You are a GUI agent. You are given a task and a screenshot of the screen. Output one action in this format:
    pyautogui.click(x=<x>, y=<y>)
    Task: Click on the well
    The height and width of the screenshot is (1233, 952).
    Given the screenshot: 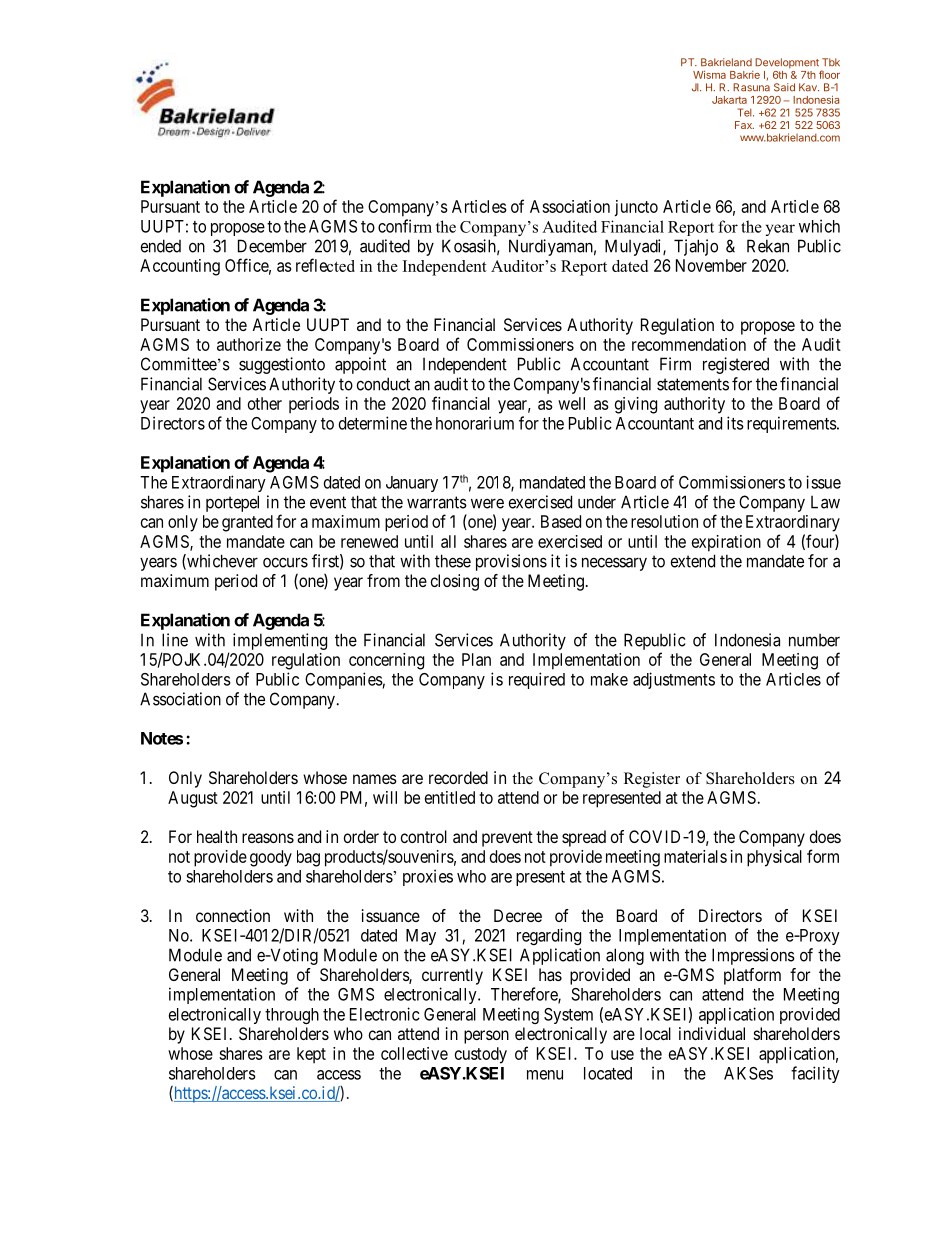 What is the action you would take?
    pyautogui.click(x=571, y=403)
